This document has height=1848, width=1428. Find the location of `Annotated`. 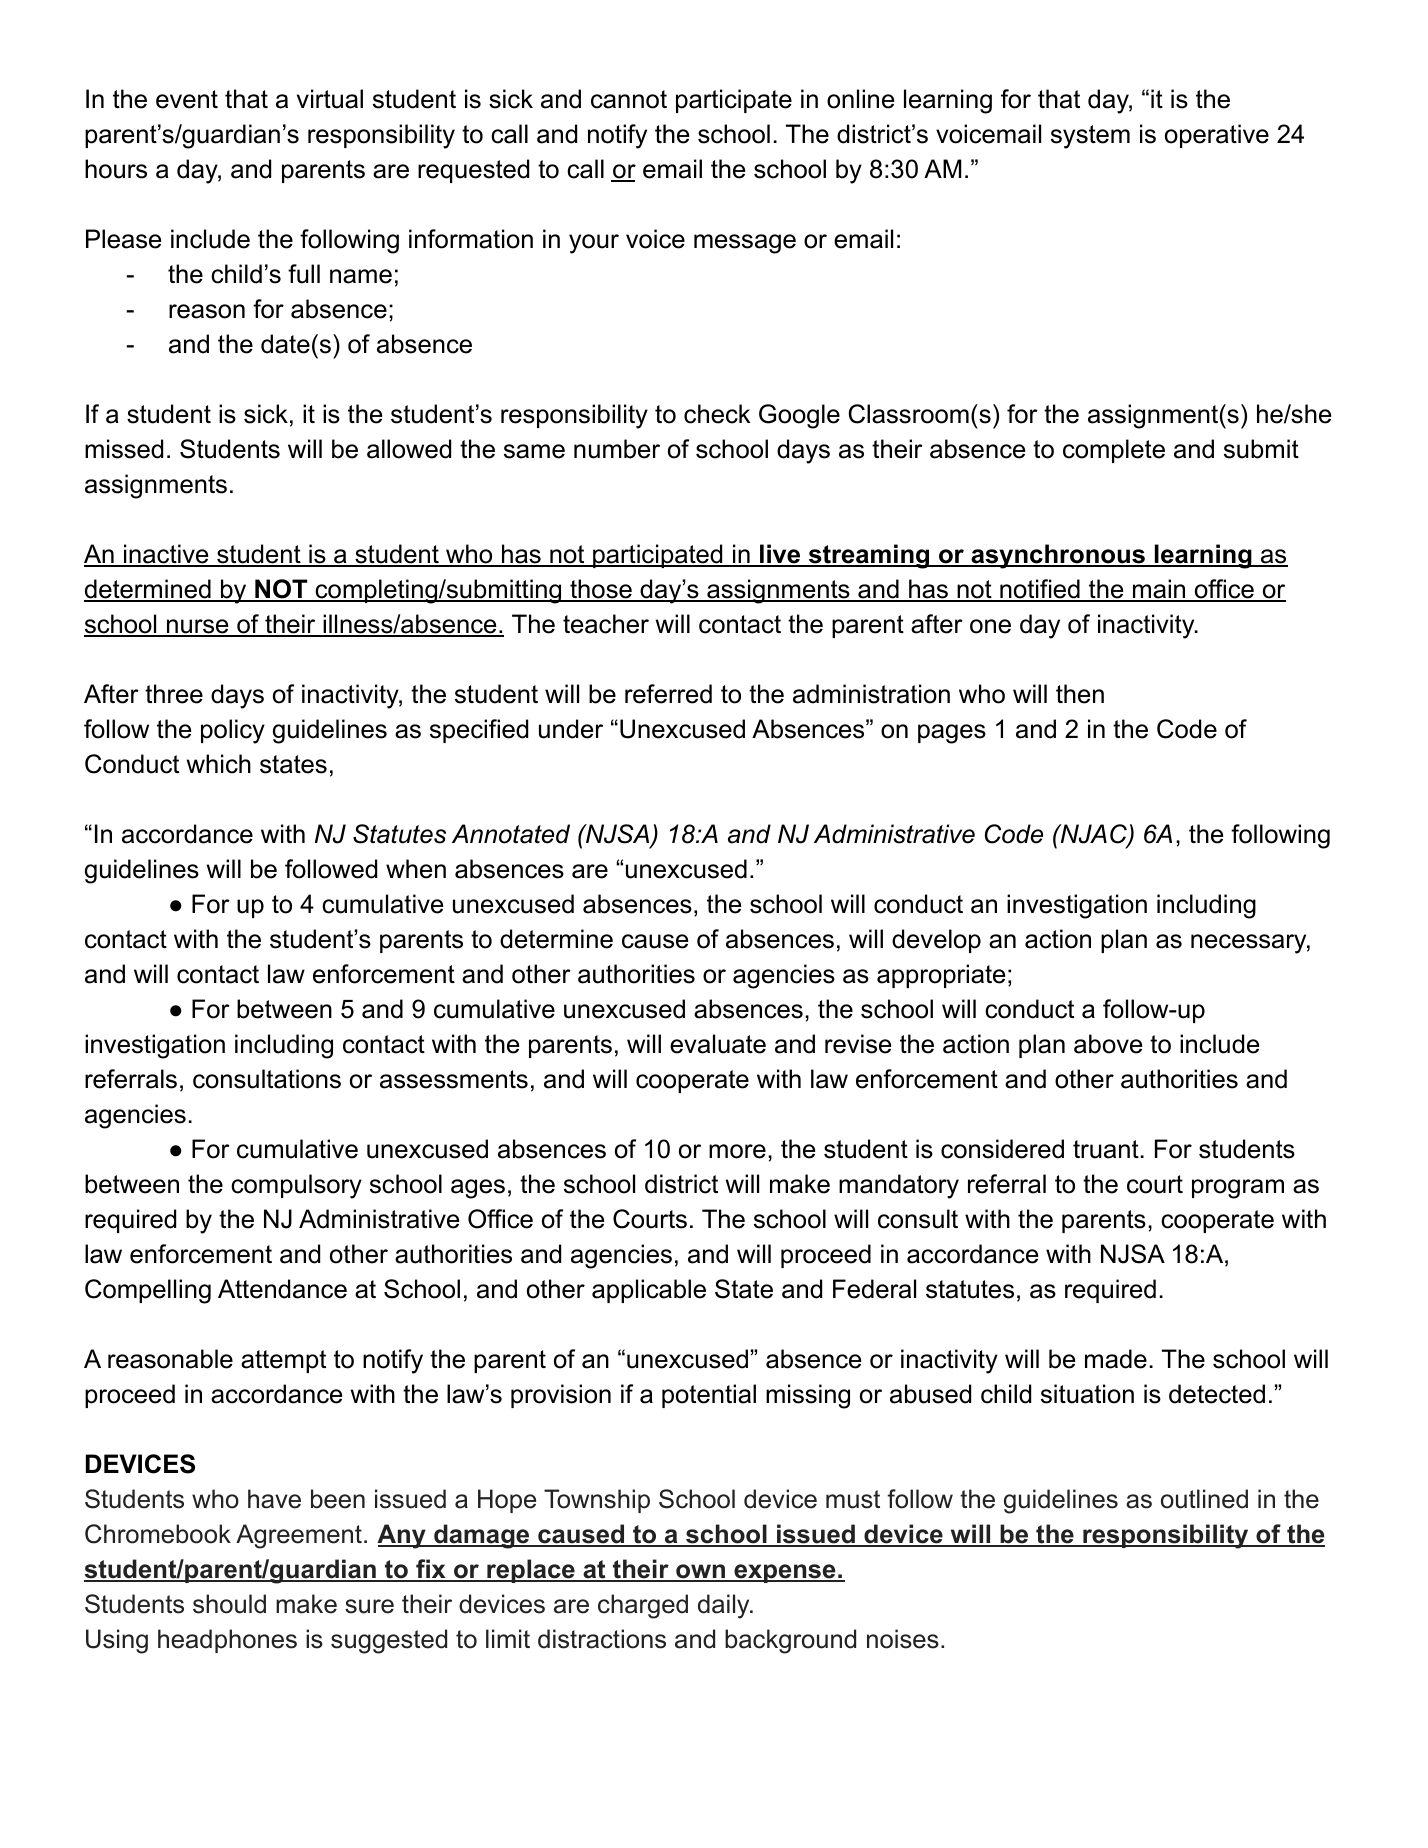

Annotated is located at coordinates (511, 834).
